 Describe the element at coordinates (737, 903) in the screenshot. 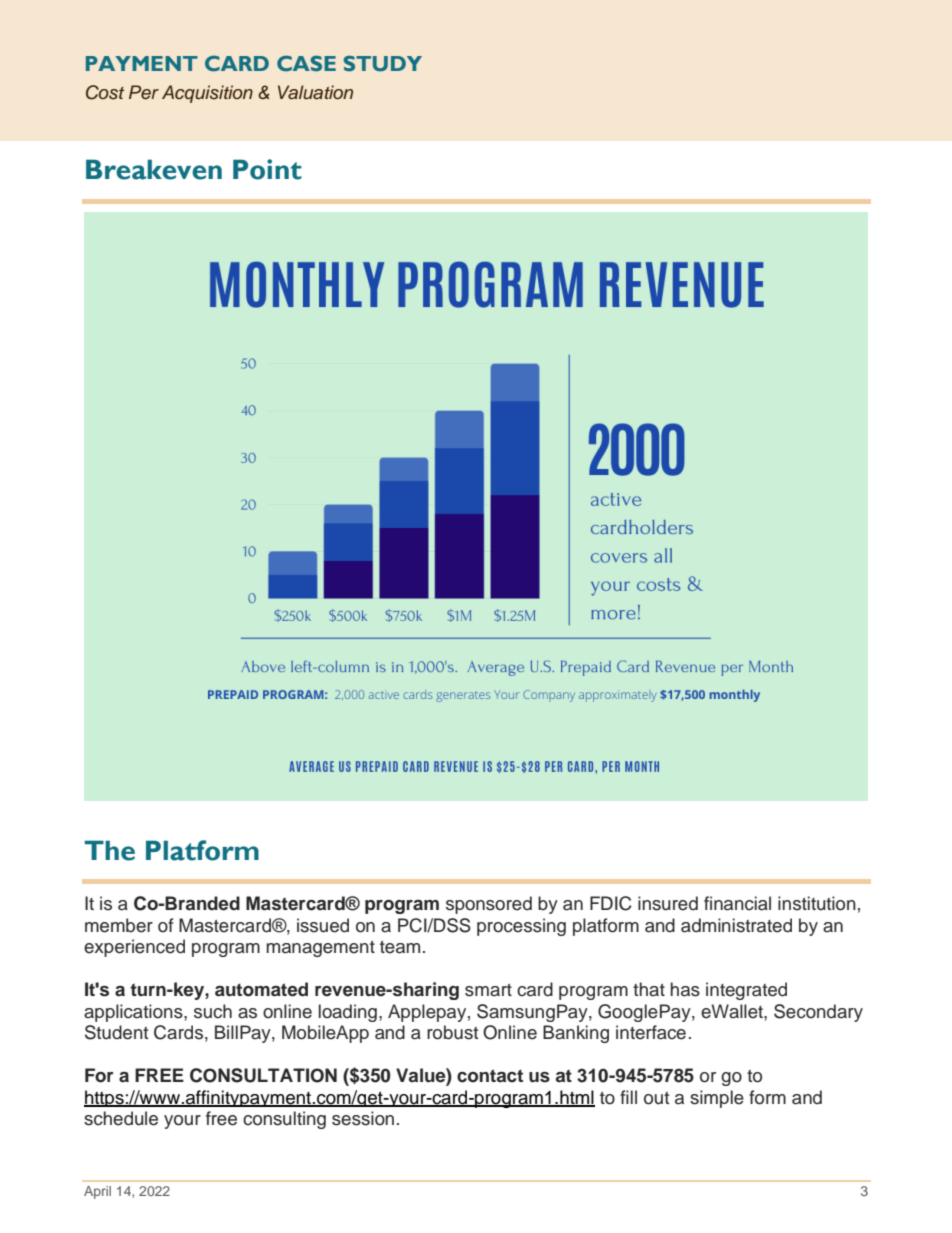

I see `financial` at that location.
